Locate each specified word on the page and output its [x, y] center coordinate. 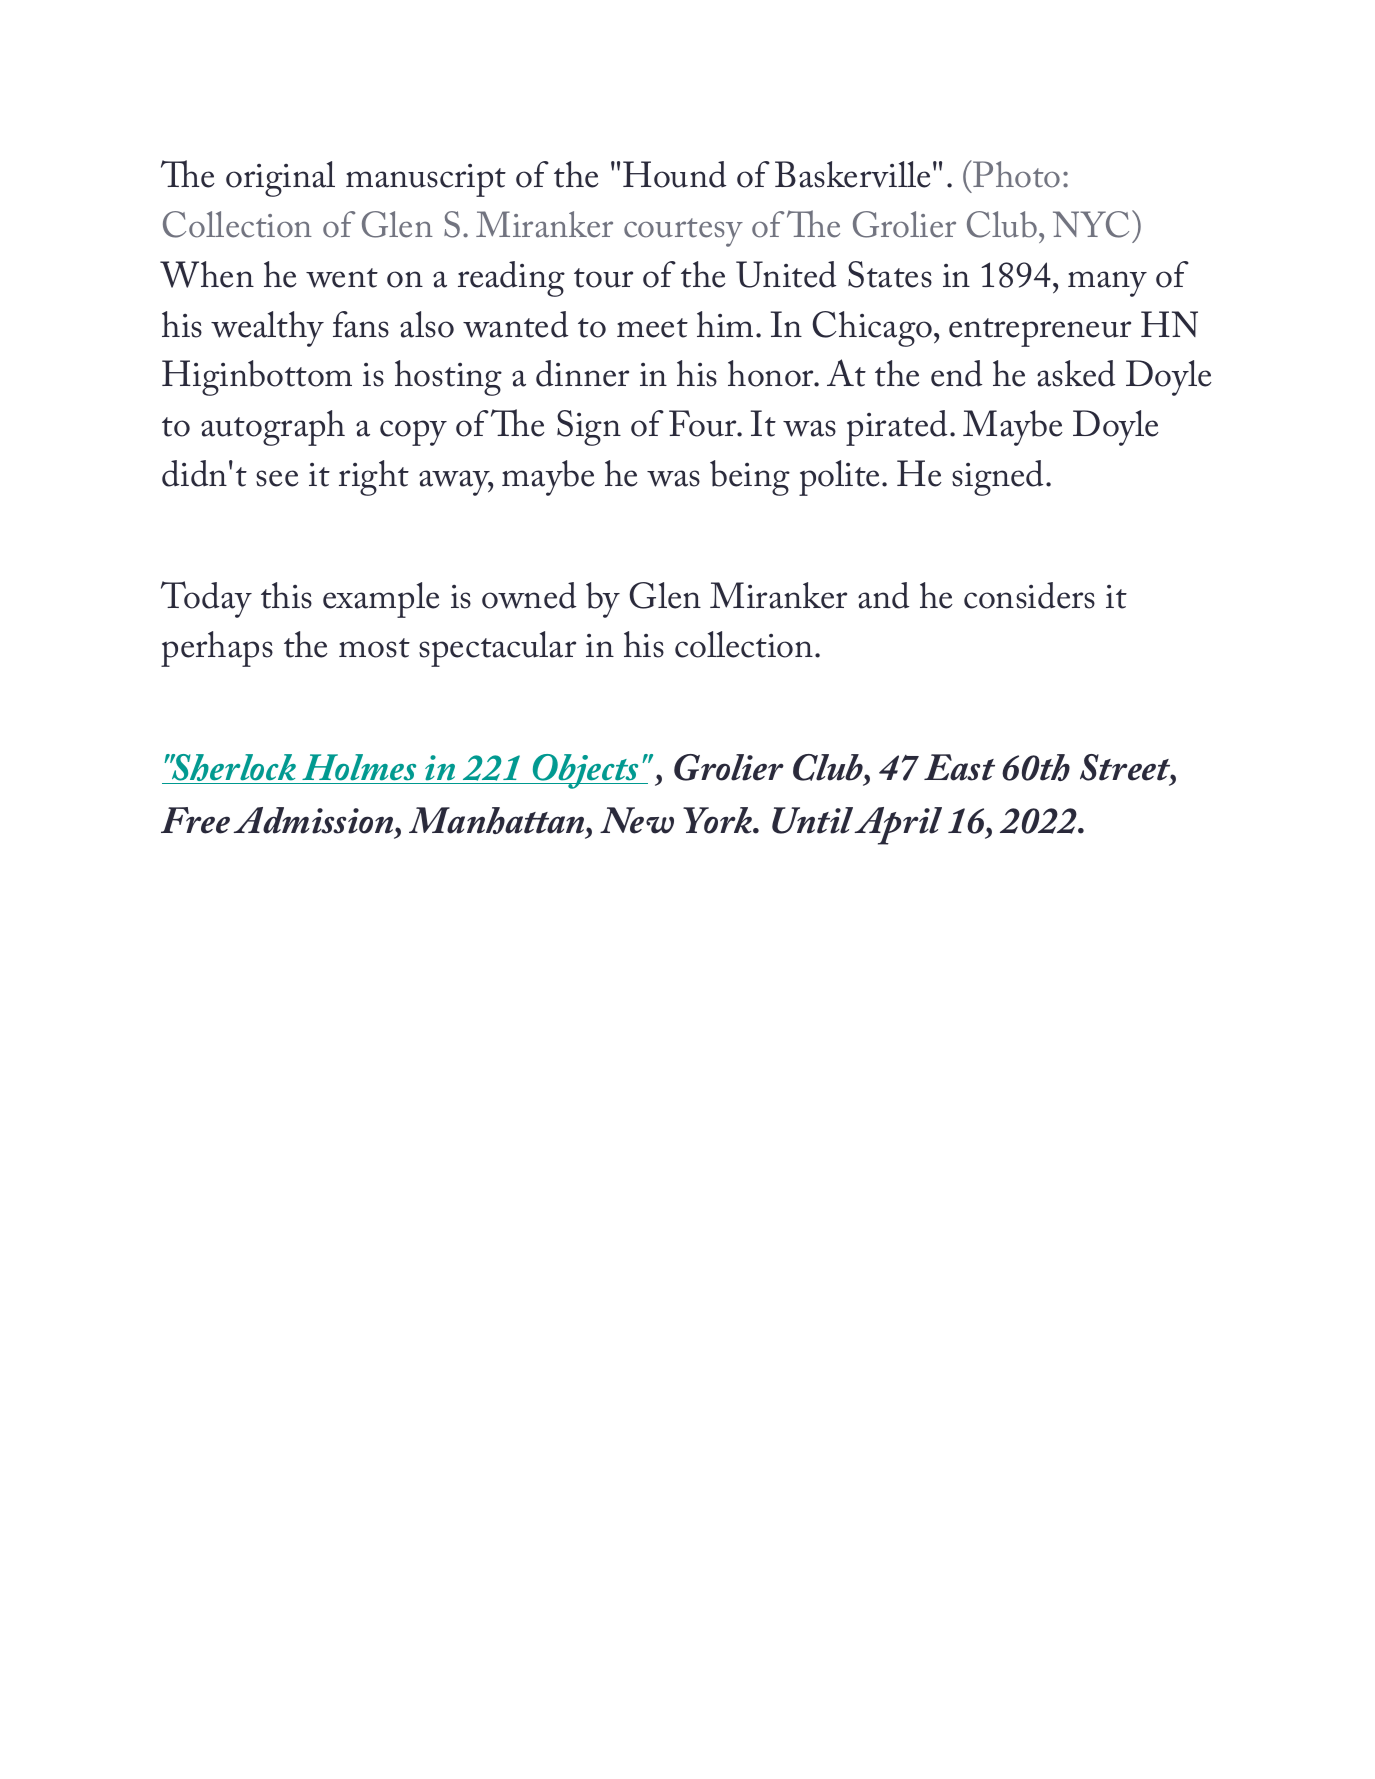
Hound [674, 174]
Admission [314, 820]
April [898, 826]
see [277, 478]
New [637, 820]
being [750, 478]
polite [841, 478]
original [280, 179]
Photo [1016, 174]
